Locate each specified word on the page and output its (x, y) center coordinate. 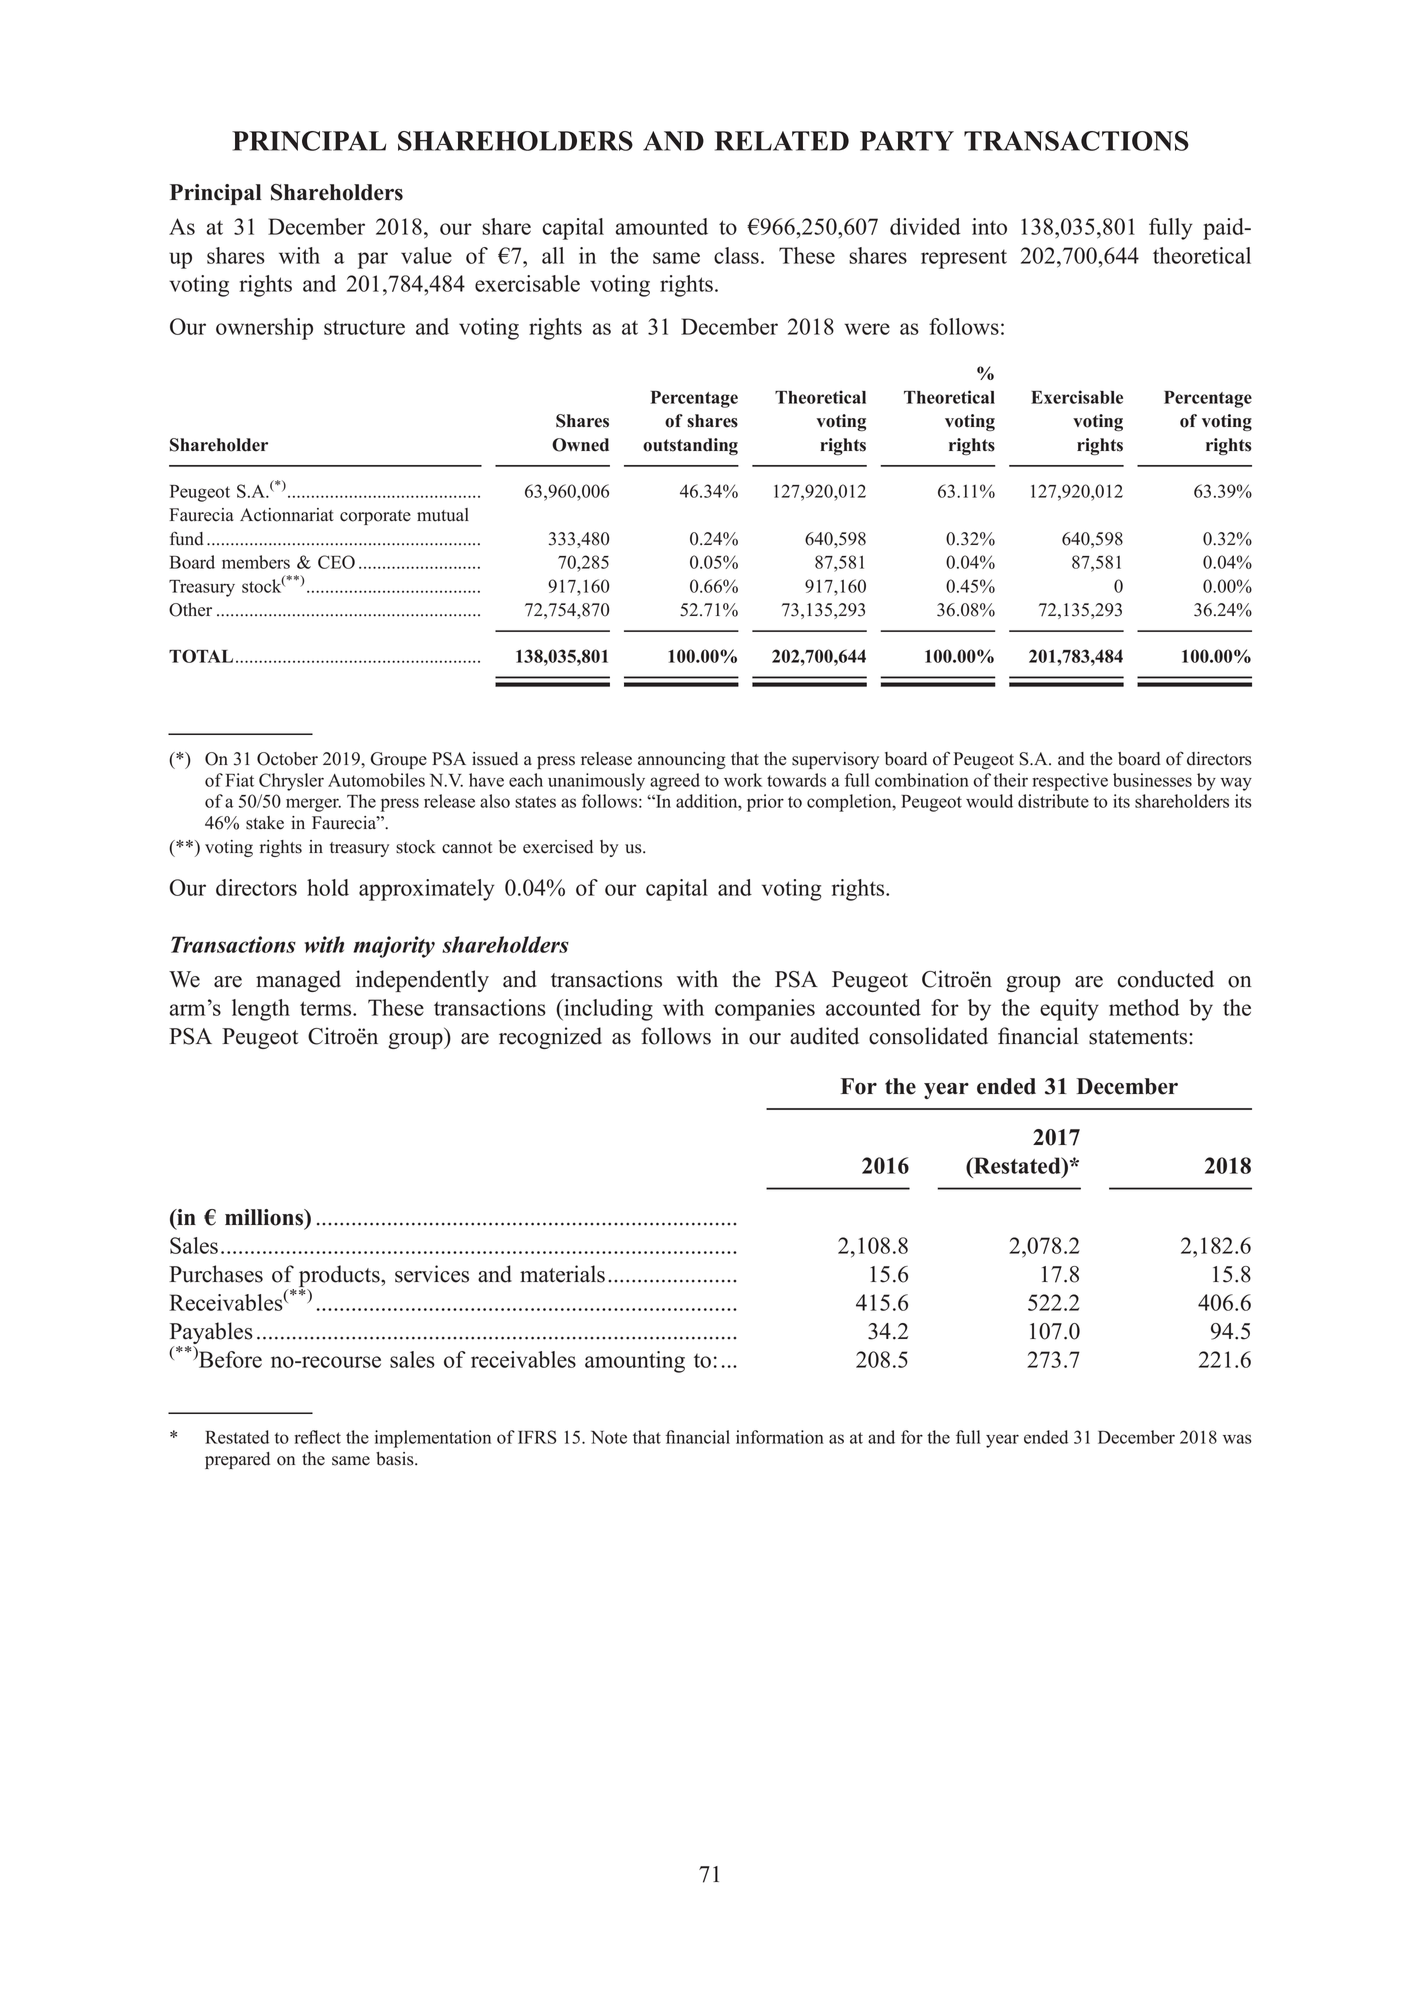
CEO (336, 562)
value (426, 255)
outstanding (690, 446)
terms (327, 1008)
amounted (662, 226)
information (780, 1437)
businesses (1152, 780)
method (1144, 1007)
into (989, 226)
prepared (237, 1460)
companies (765, 1010)
